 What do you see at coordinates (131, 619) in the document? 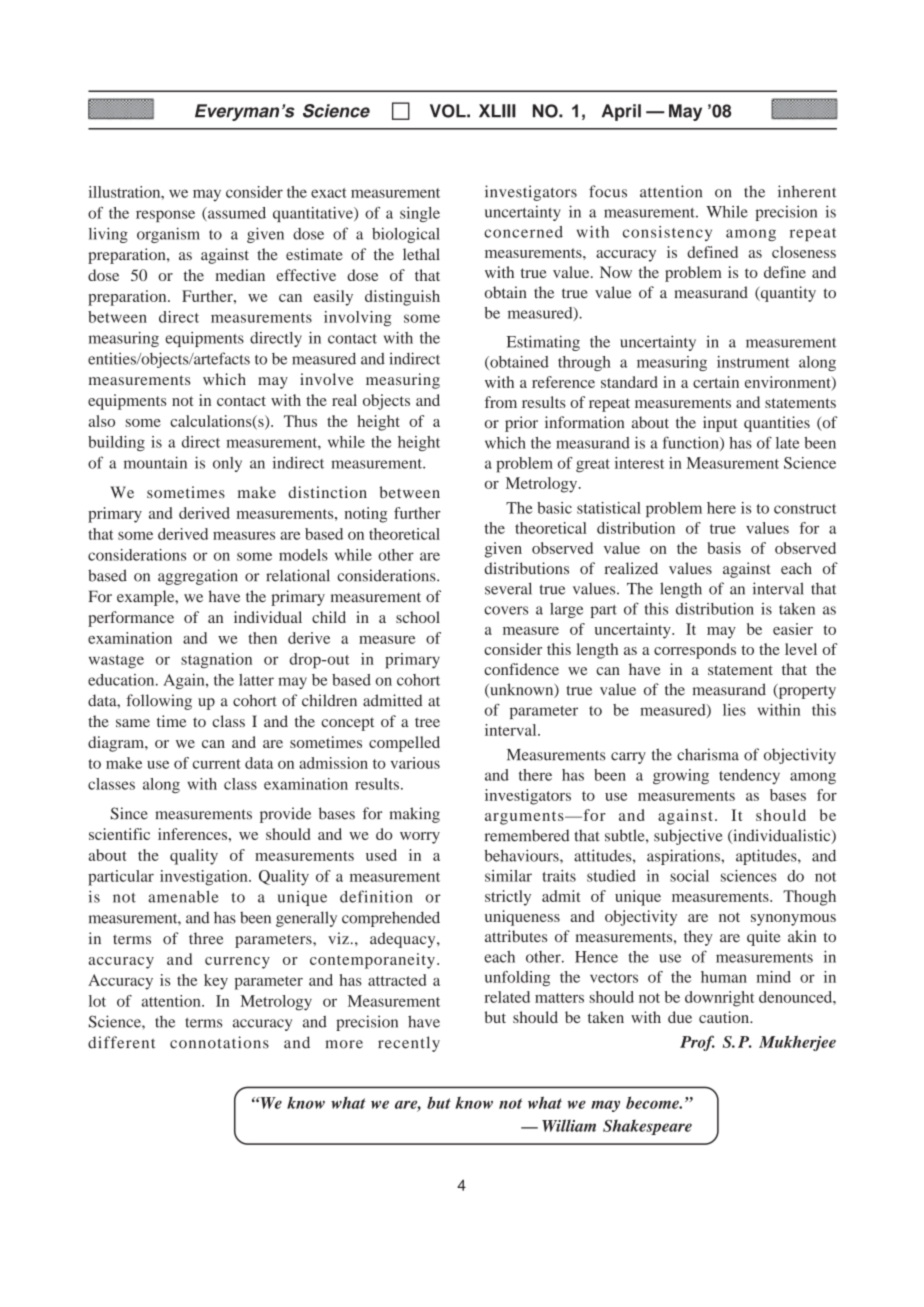
I see `performance` at bounding box center [131, 619].
